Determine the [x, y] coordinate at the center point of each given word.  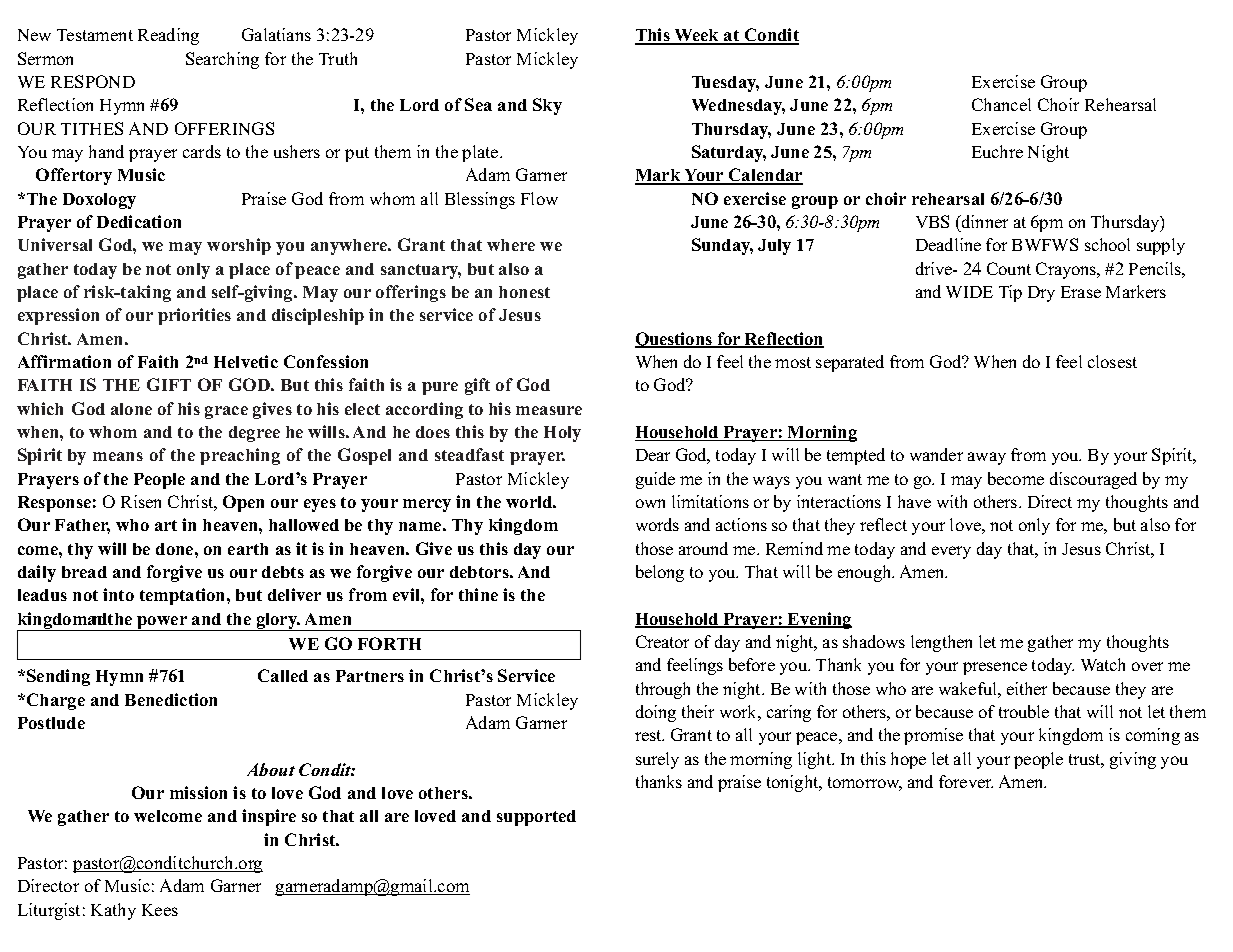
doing [656, 713]
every [951, 552]
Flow [539, 198]
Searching [222, 60]
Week [697, 37]
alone [131, 409]
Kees [160, 910]
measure [549, 410]
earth [248, 549]
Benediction [171, 699]
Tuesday [725, 84]
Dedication [139, 221]
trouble [1024, 711]
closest [1112, 361]
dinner [984, 221]
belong [660, 573]
